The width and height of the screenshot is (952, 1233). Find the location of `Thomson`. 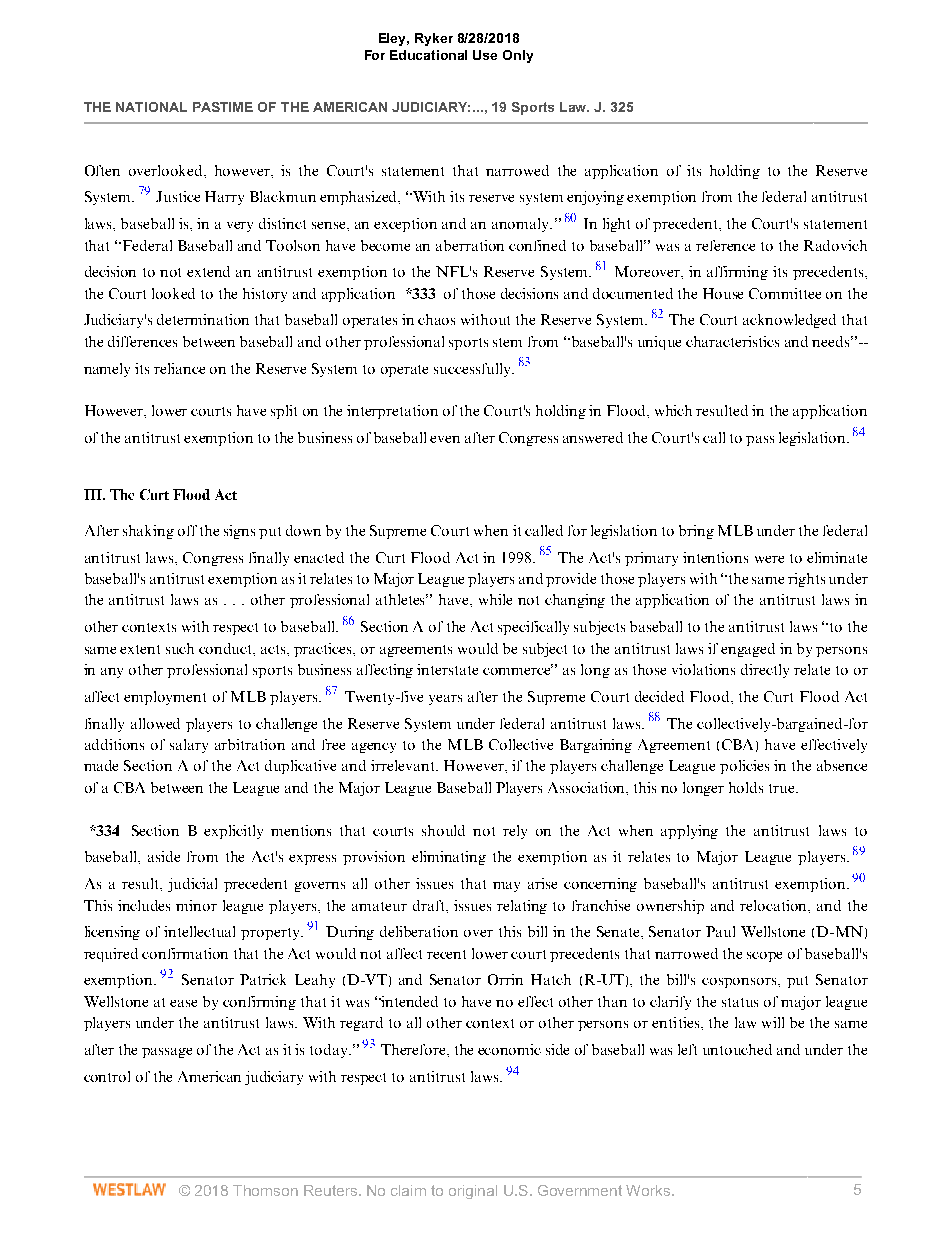

Thomson is located at coordinates (265, 1190).
